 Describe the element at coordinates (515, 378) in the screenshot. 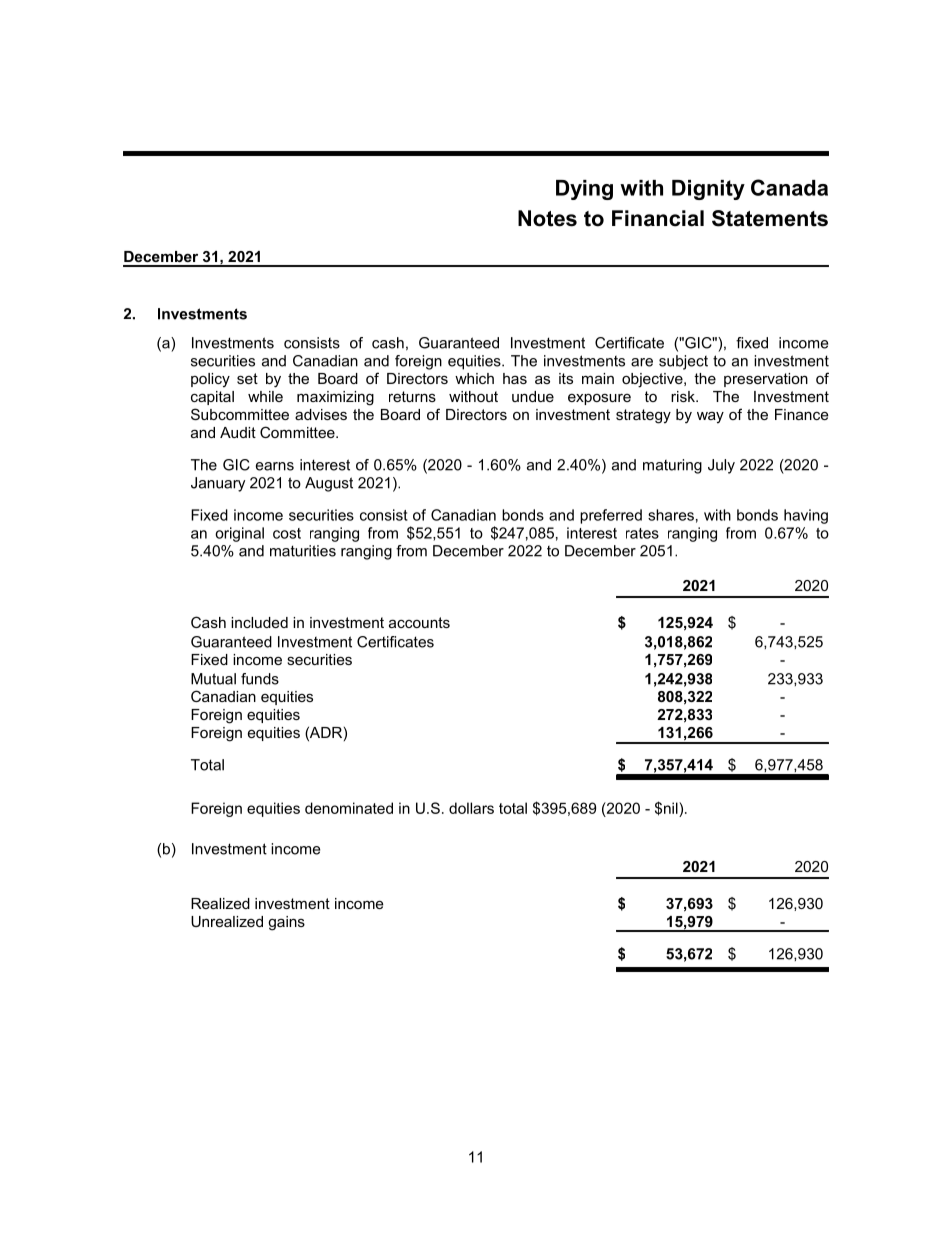

I see `has` at that location.
